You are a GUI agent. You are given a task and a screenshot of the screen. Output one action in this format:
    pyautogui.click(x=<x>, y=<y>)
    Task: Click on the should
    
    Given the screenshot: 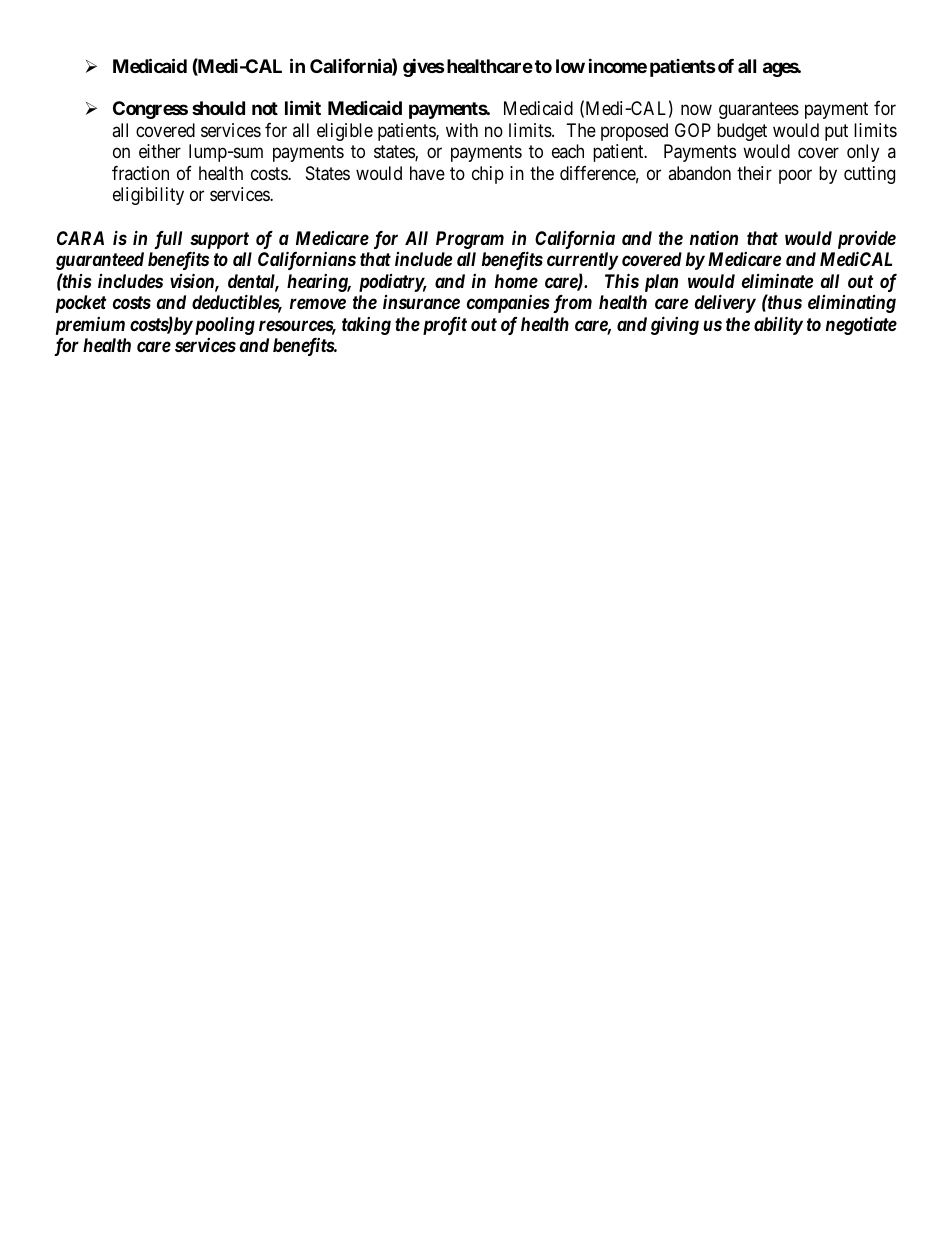 What is the action you would take?
    pyautogui.click(x=218, y=108)
